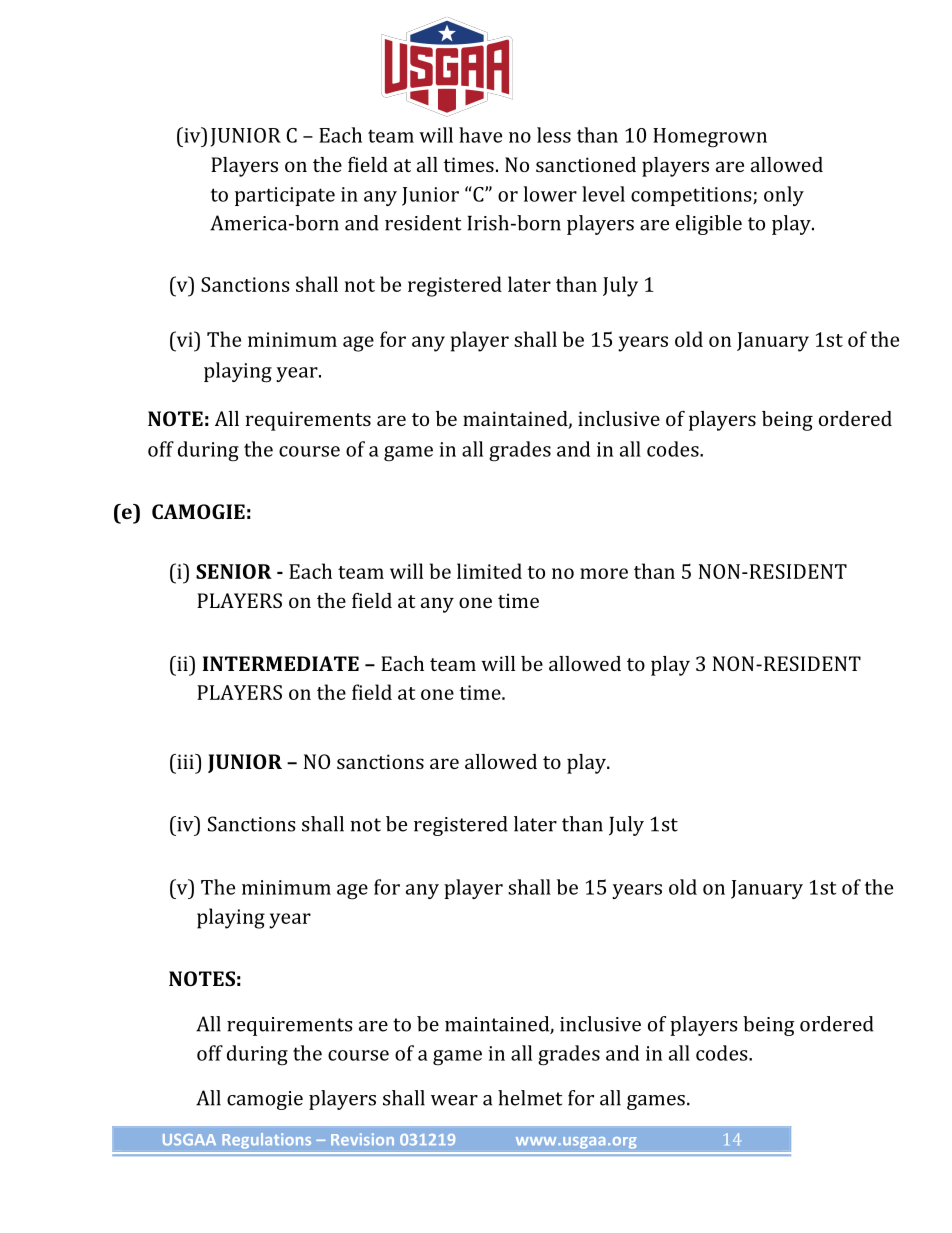  Describe the element at coordinates (285, 196) in the document. I see `participate` at that location.
